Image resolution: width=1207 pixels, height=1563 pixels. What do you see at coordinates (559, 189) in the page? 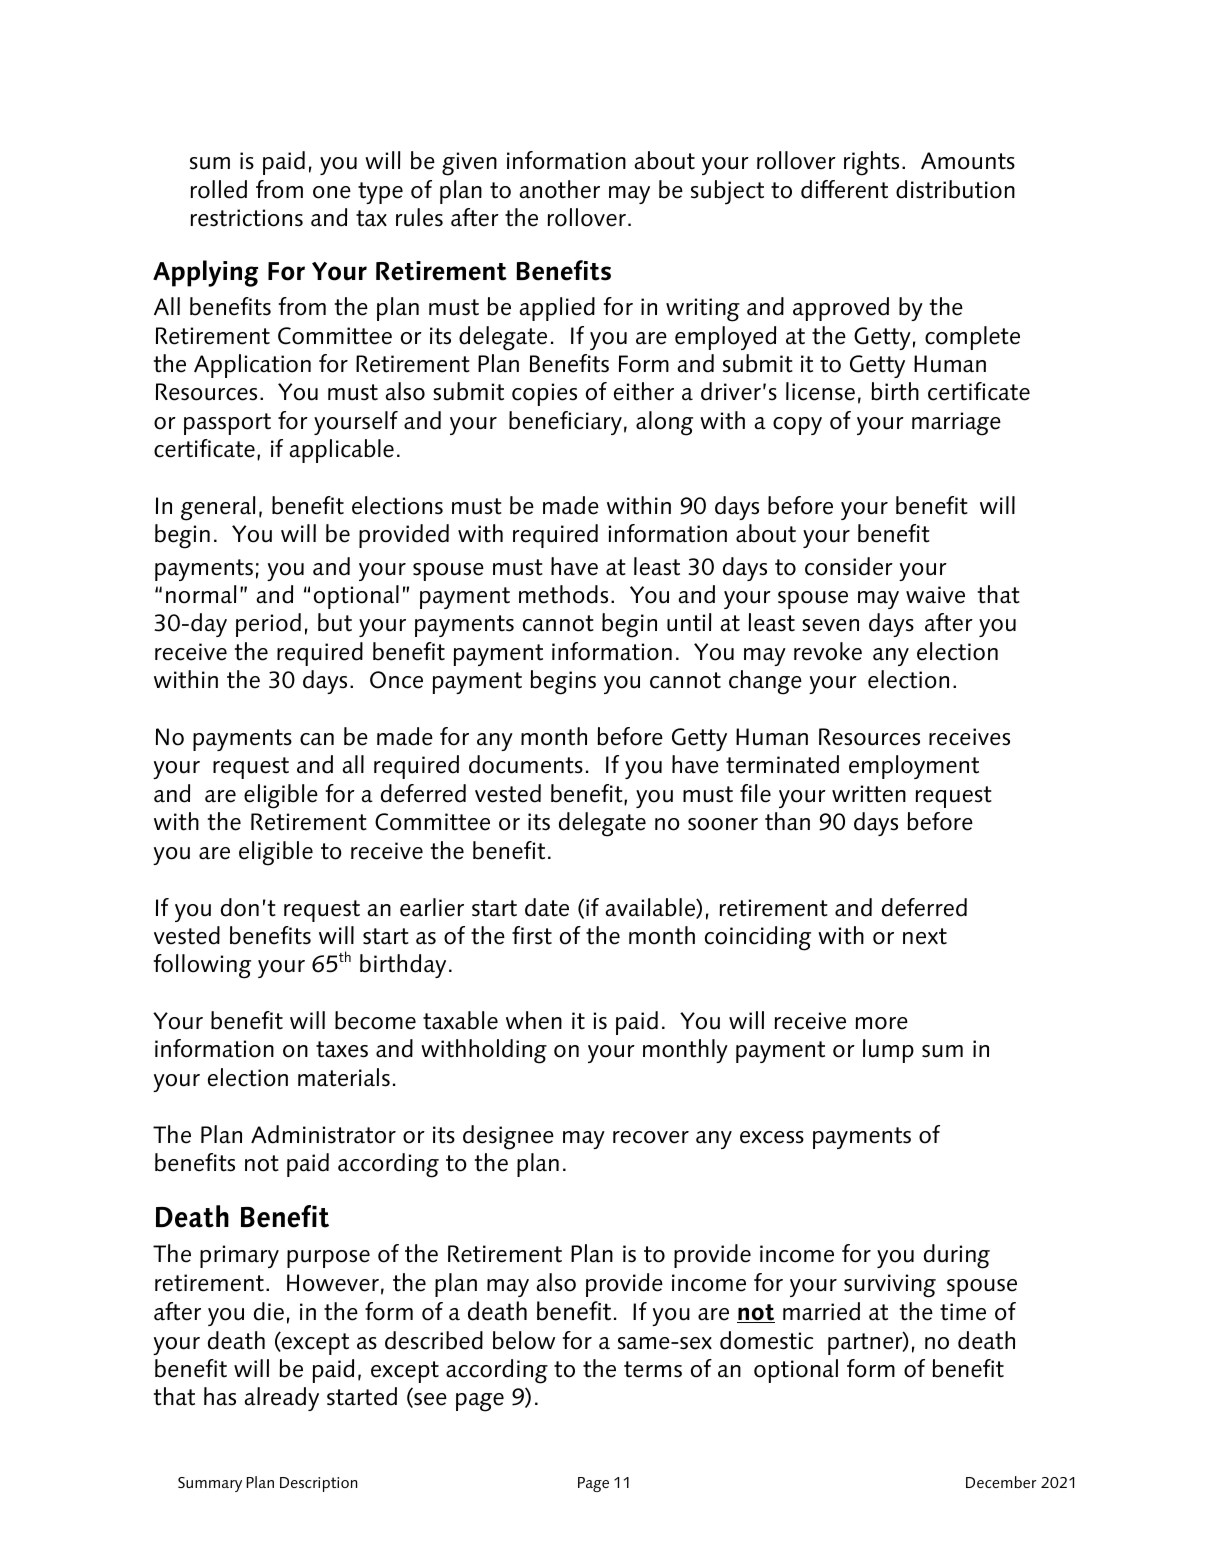
I see `another` at bounding box center [559, 189].
